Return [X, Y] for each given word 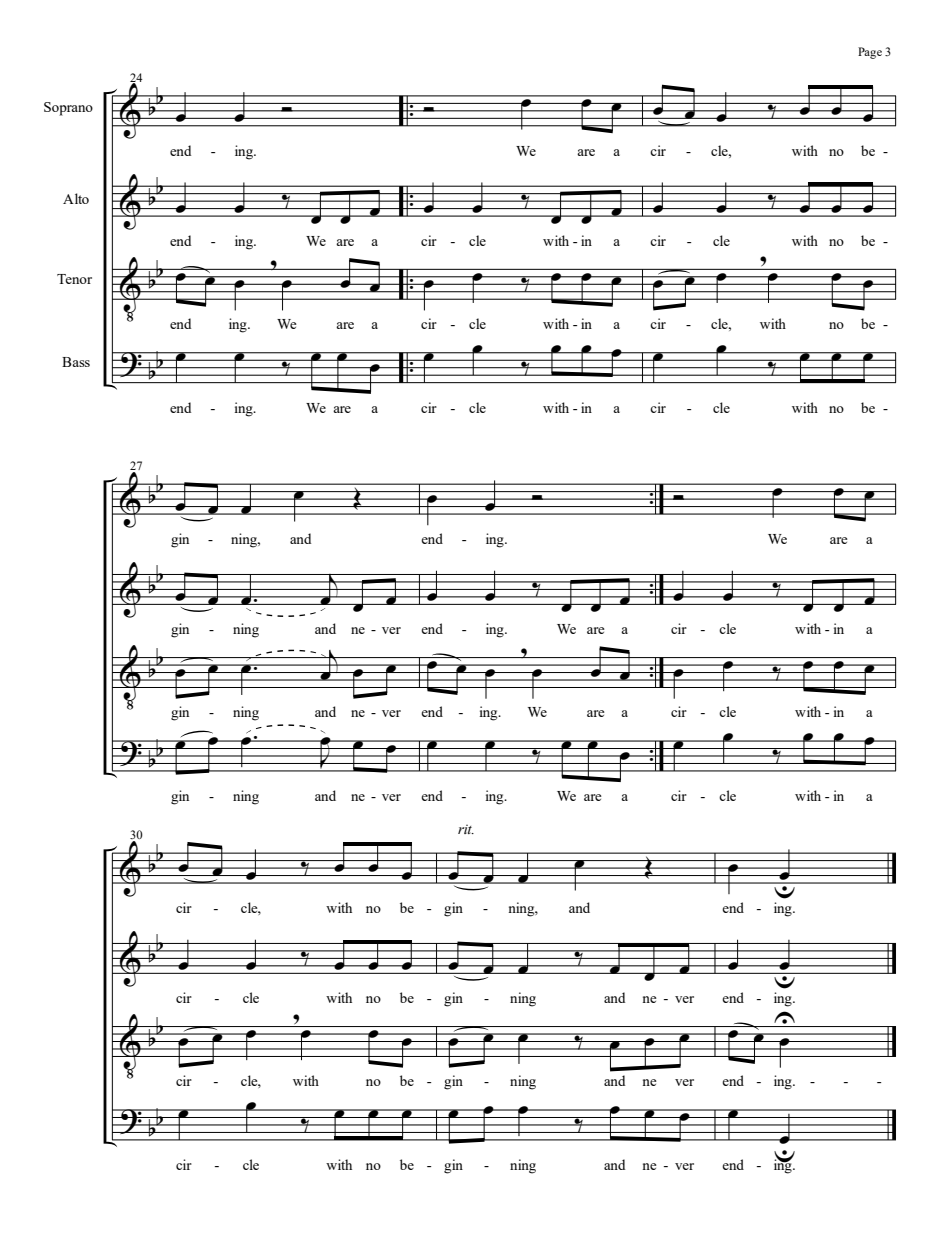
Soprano [68, 109]
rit [466, 829]
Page [870, 53]
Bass [76, 362]
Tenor [74, 279]
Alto [76, 198]
